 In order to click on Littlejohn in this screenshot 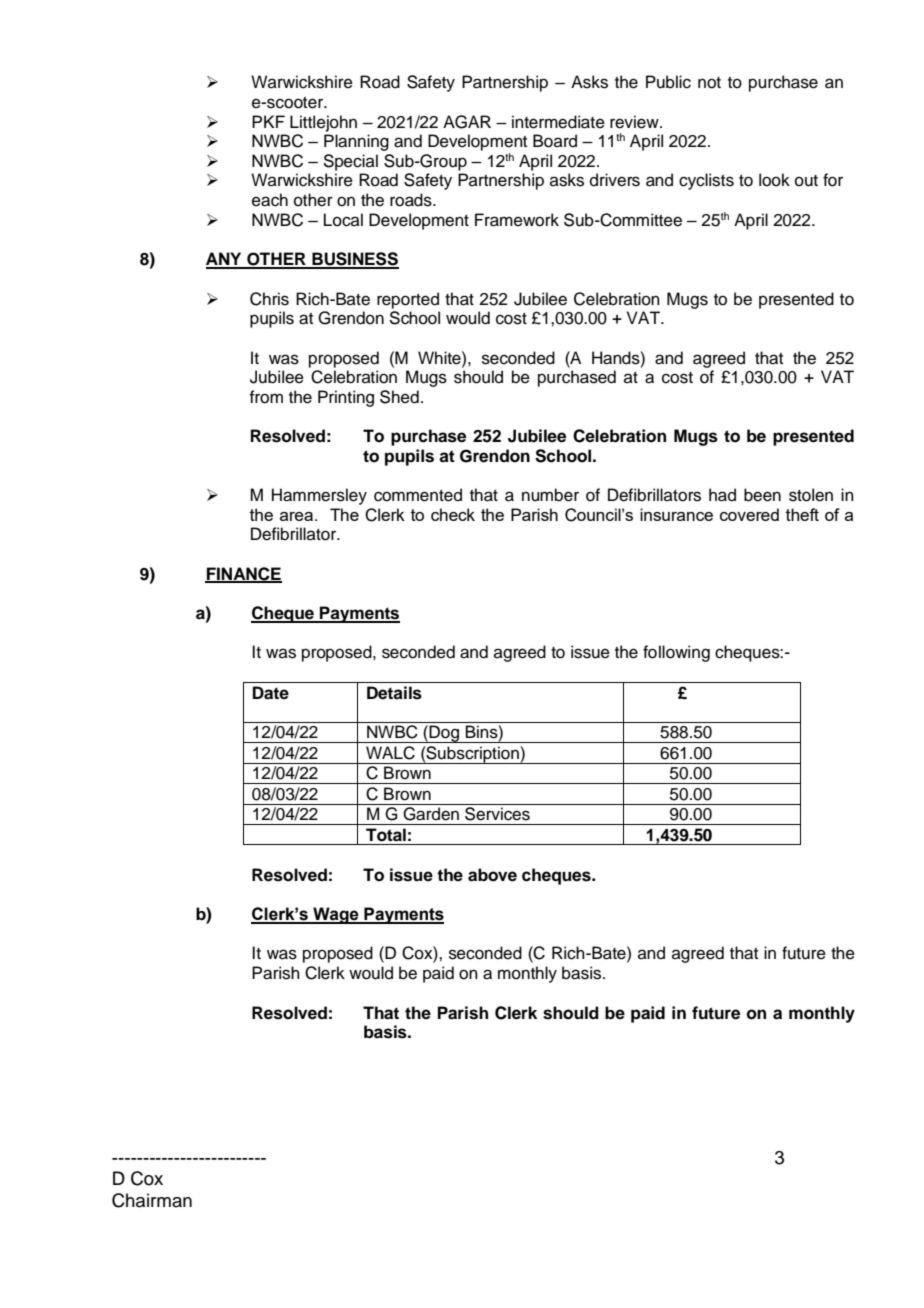, I will do `click(323, 123)`.
